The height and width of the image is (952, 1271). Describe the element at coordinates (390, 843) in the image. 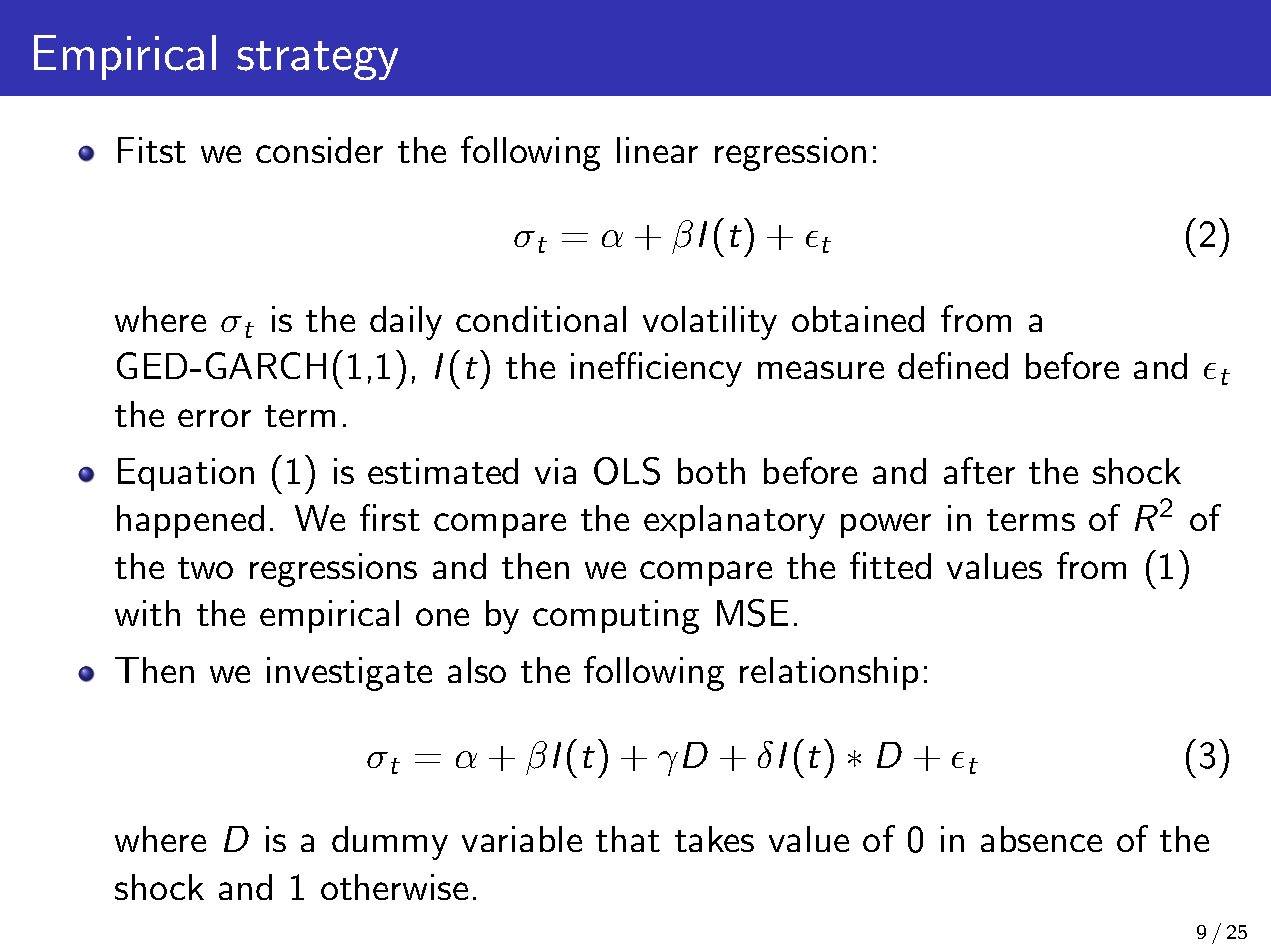

I see `dummy` at that location.
